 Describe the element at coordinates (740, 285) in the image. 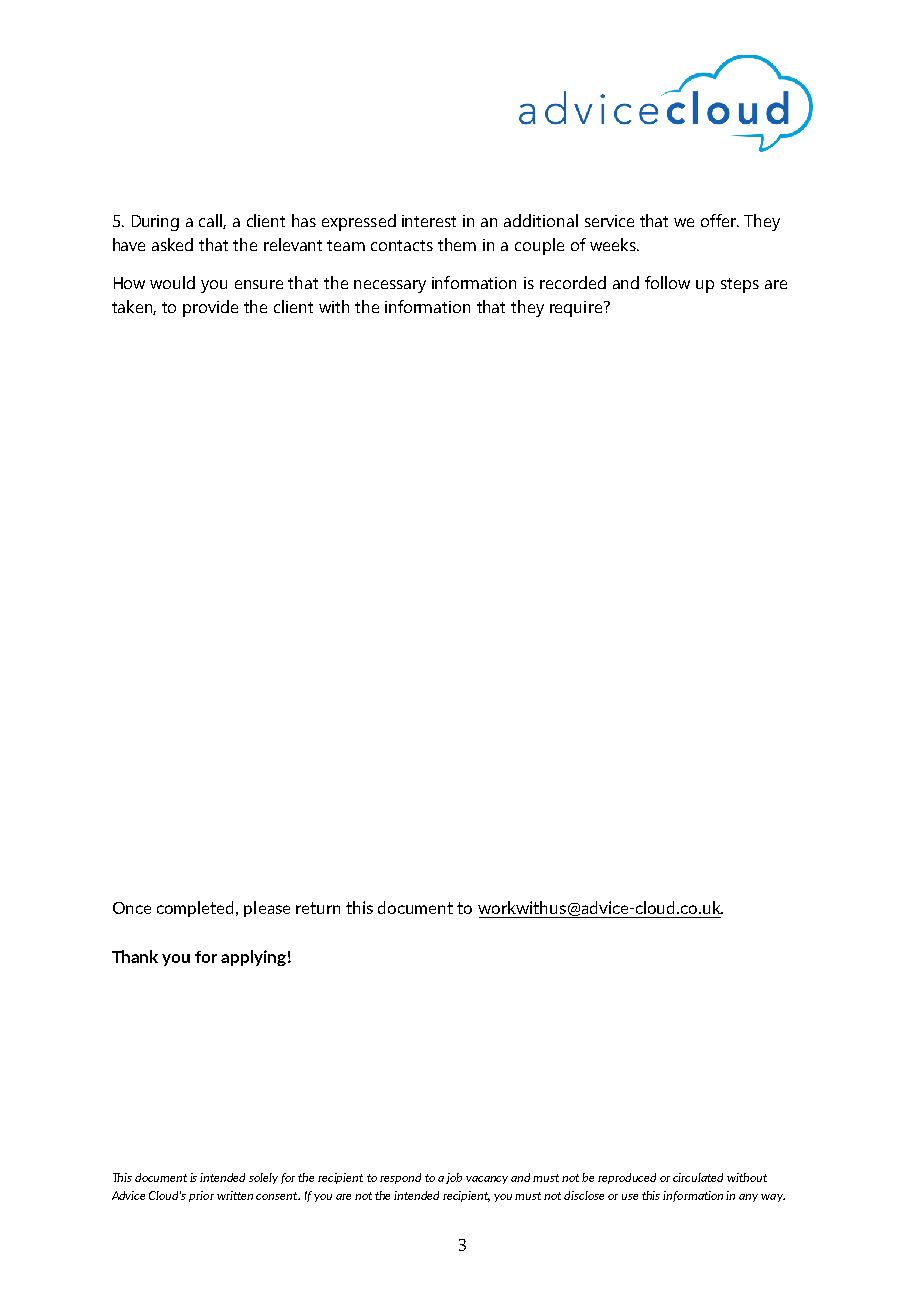

I see `steps` at that location.
